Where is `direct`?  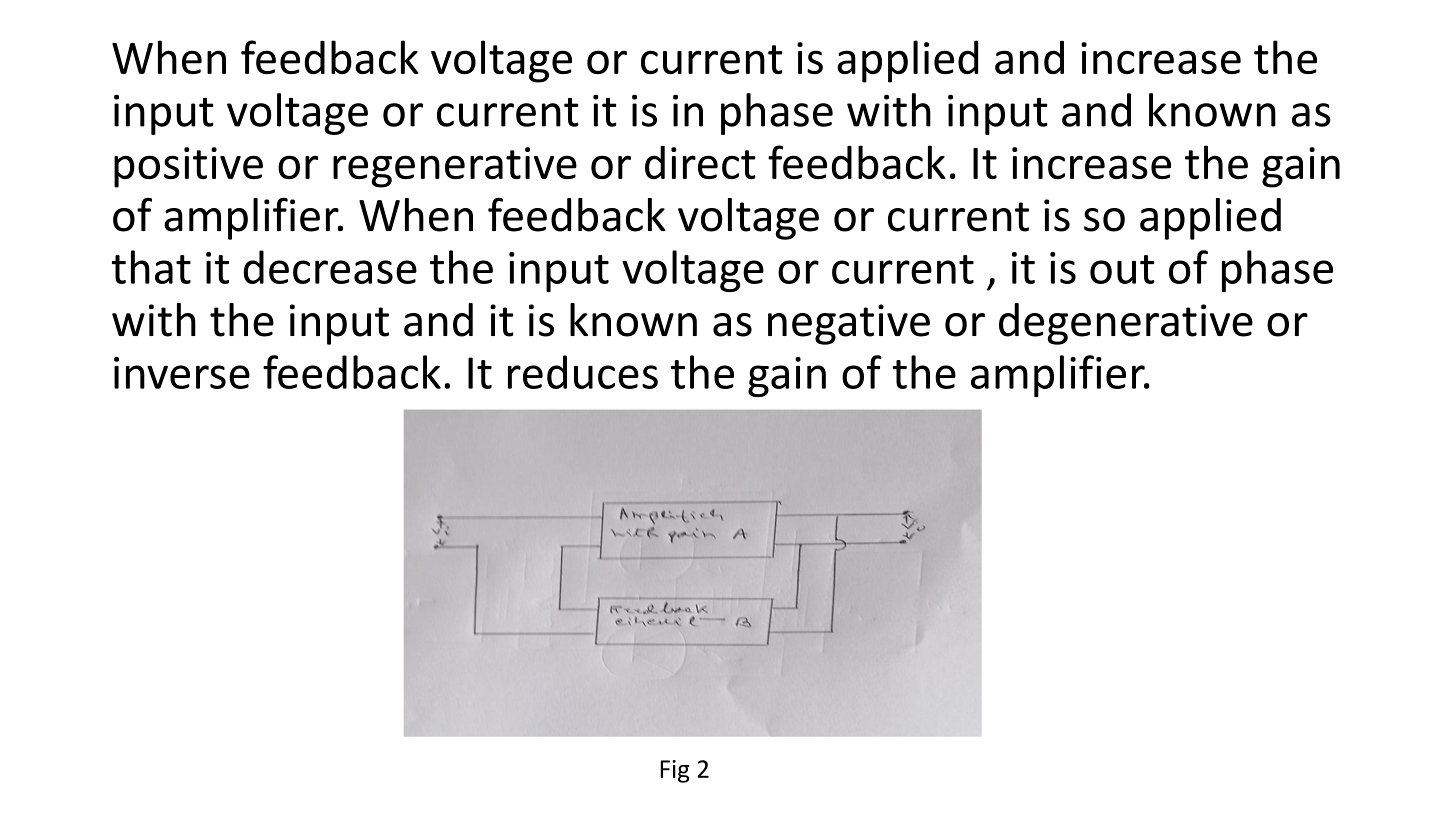
direct is located at coordinates (700, 162).
